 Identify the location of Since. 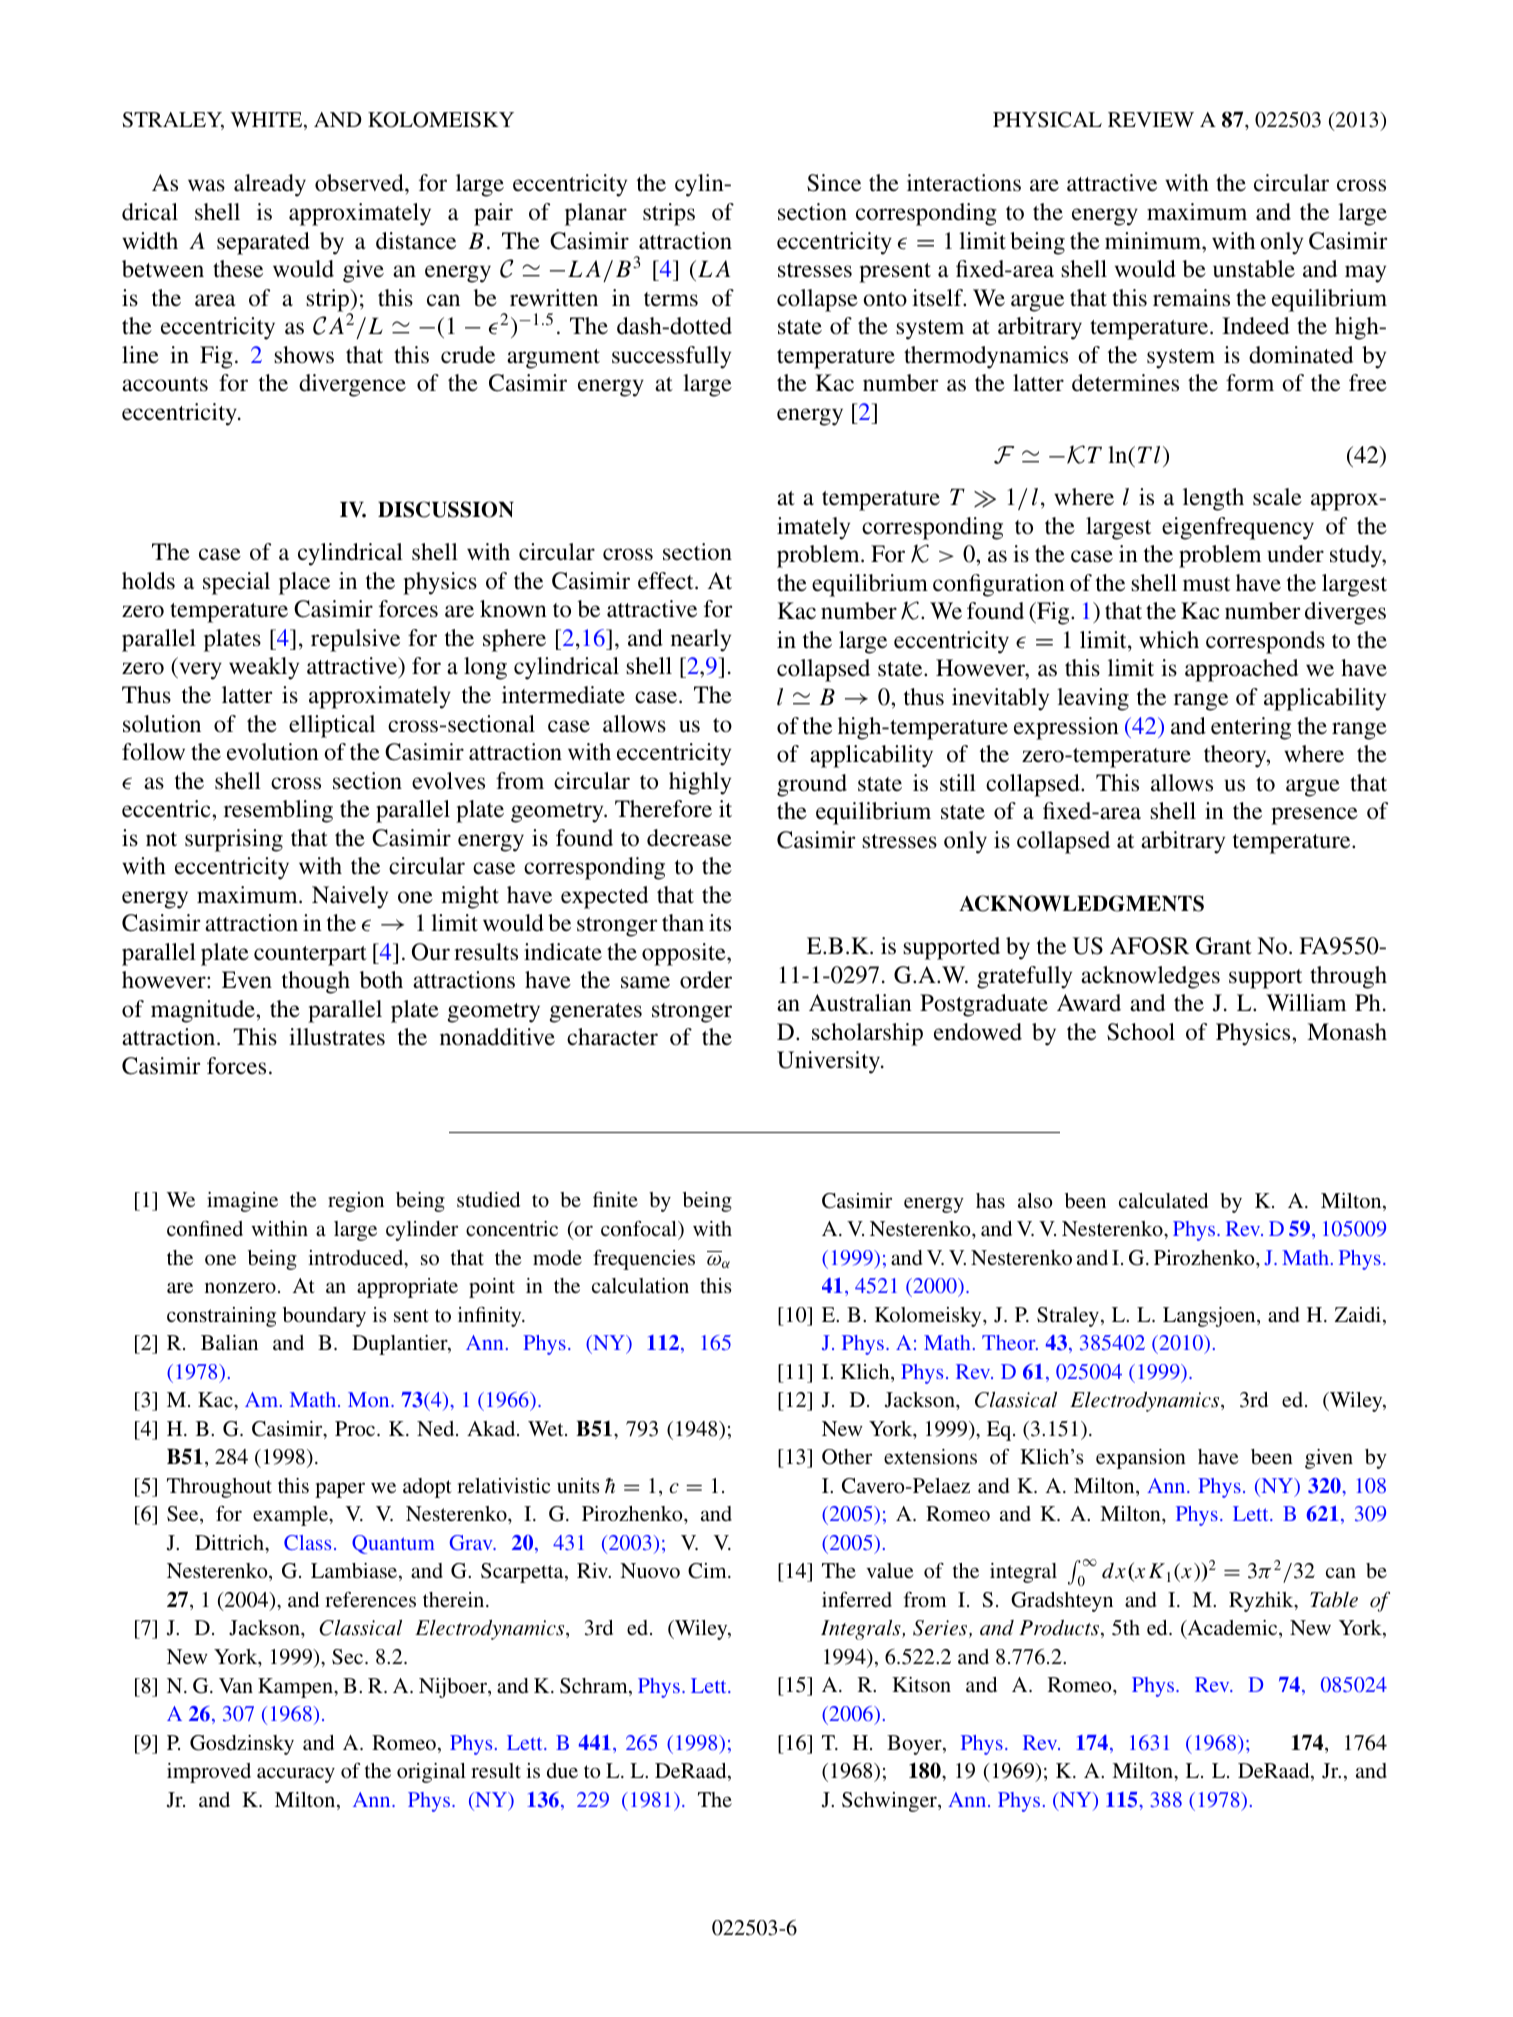
(834, 183).
